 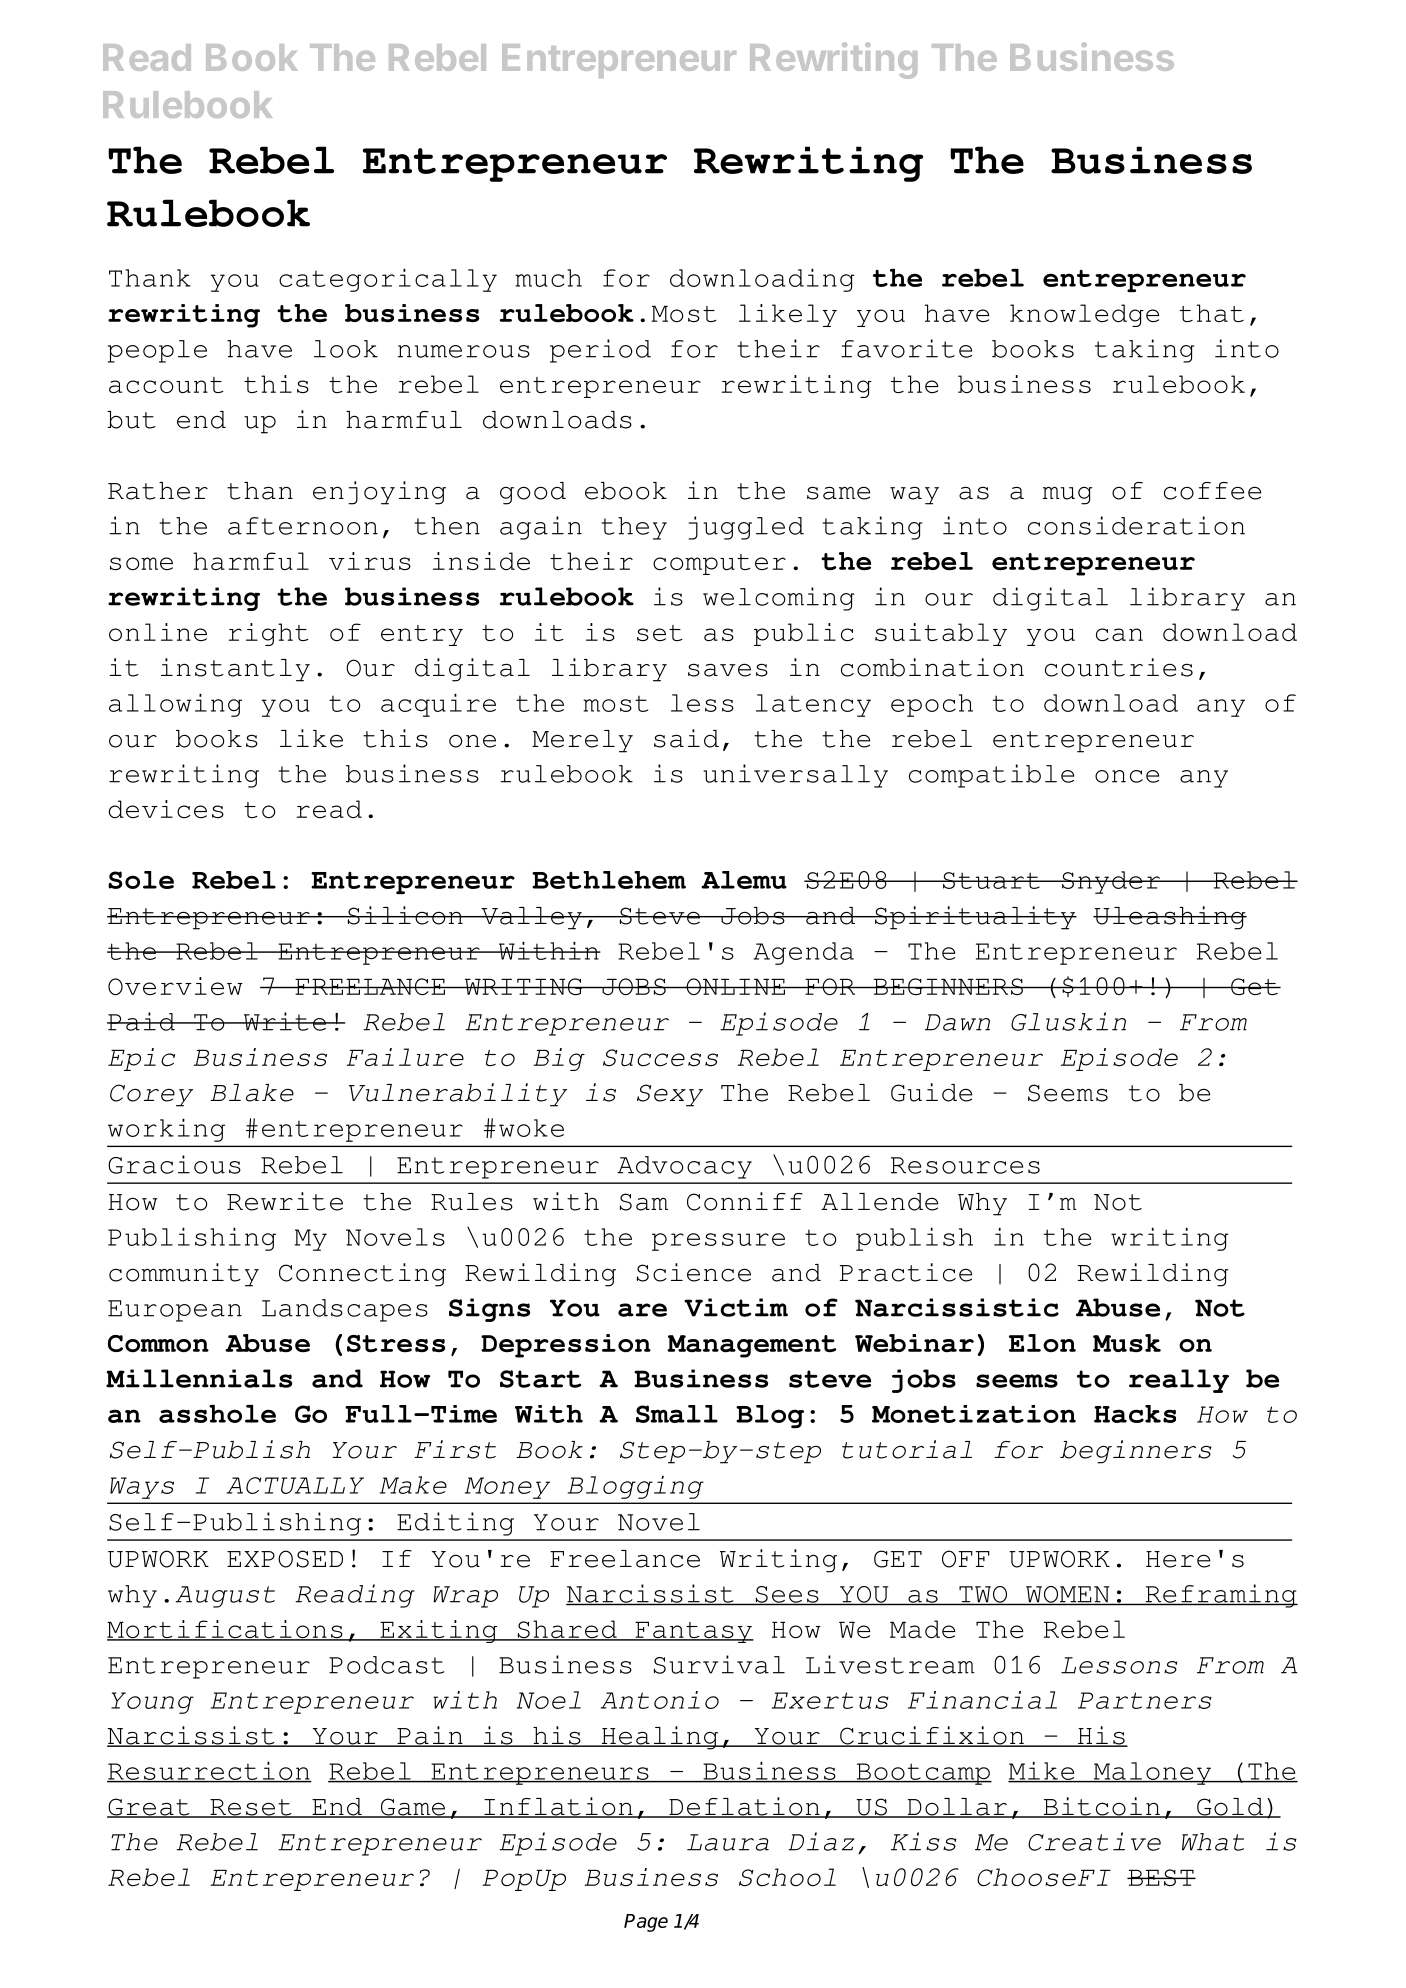 What do you see at coordinates (1084, 315) in the page?
I see `knowledge` at bounding box center [1084, 315].
